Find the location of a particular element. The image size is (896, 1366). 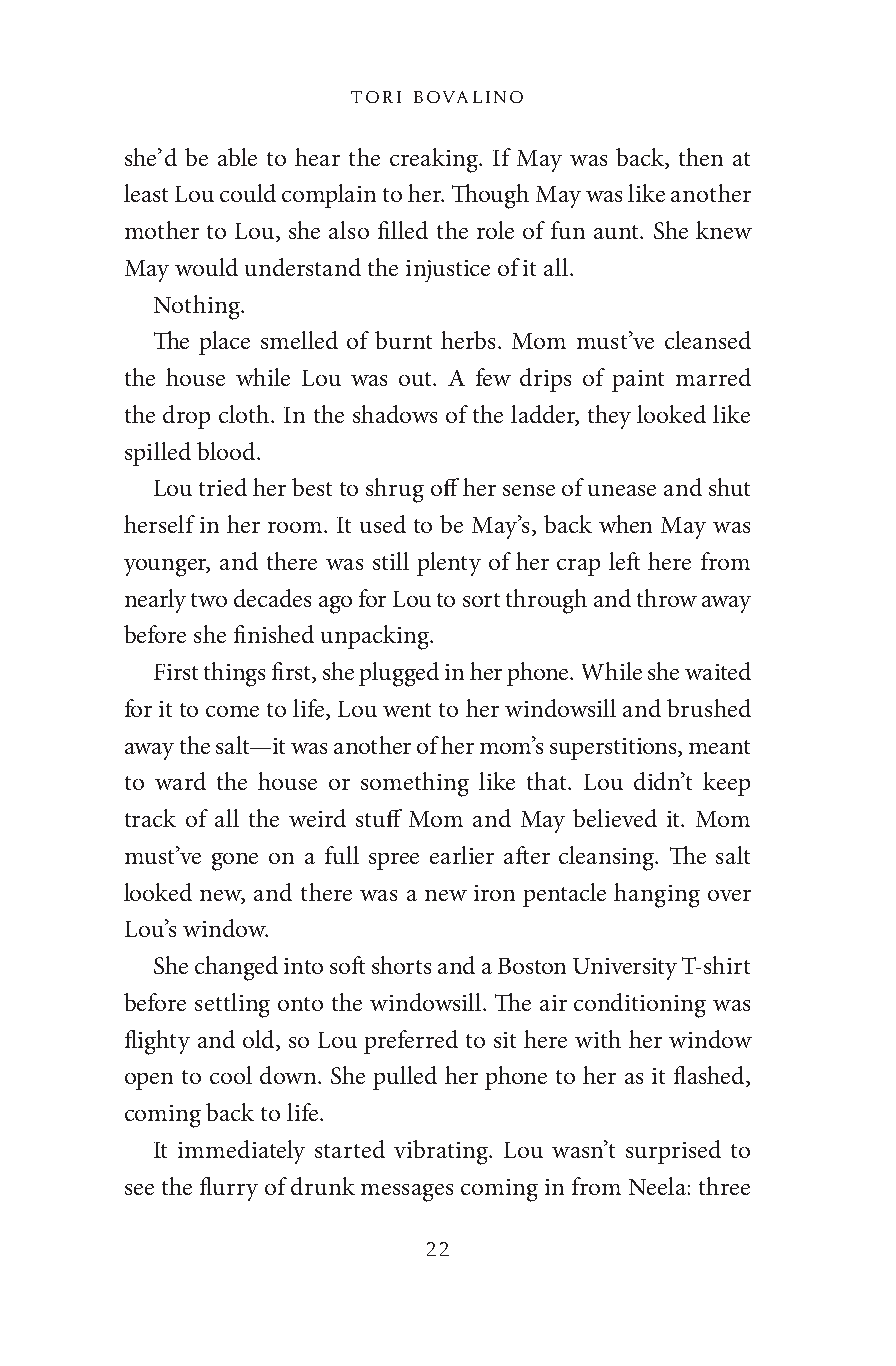

off is located at coordinates (445, 487).
